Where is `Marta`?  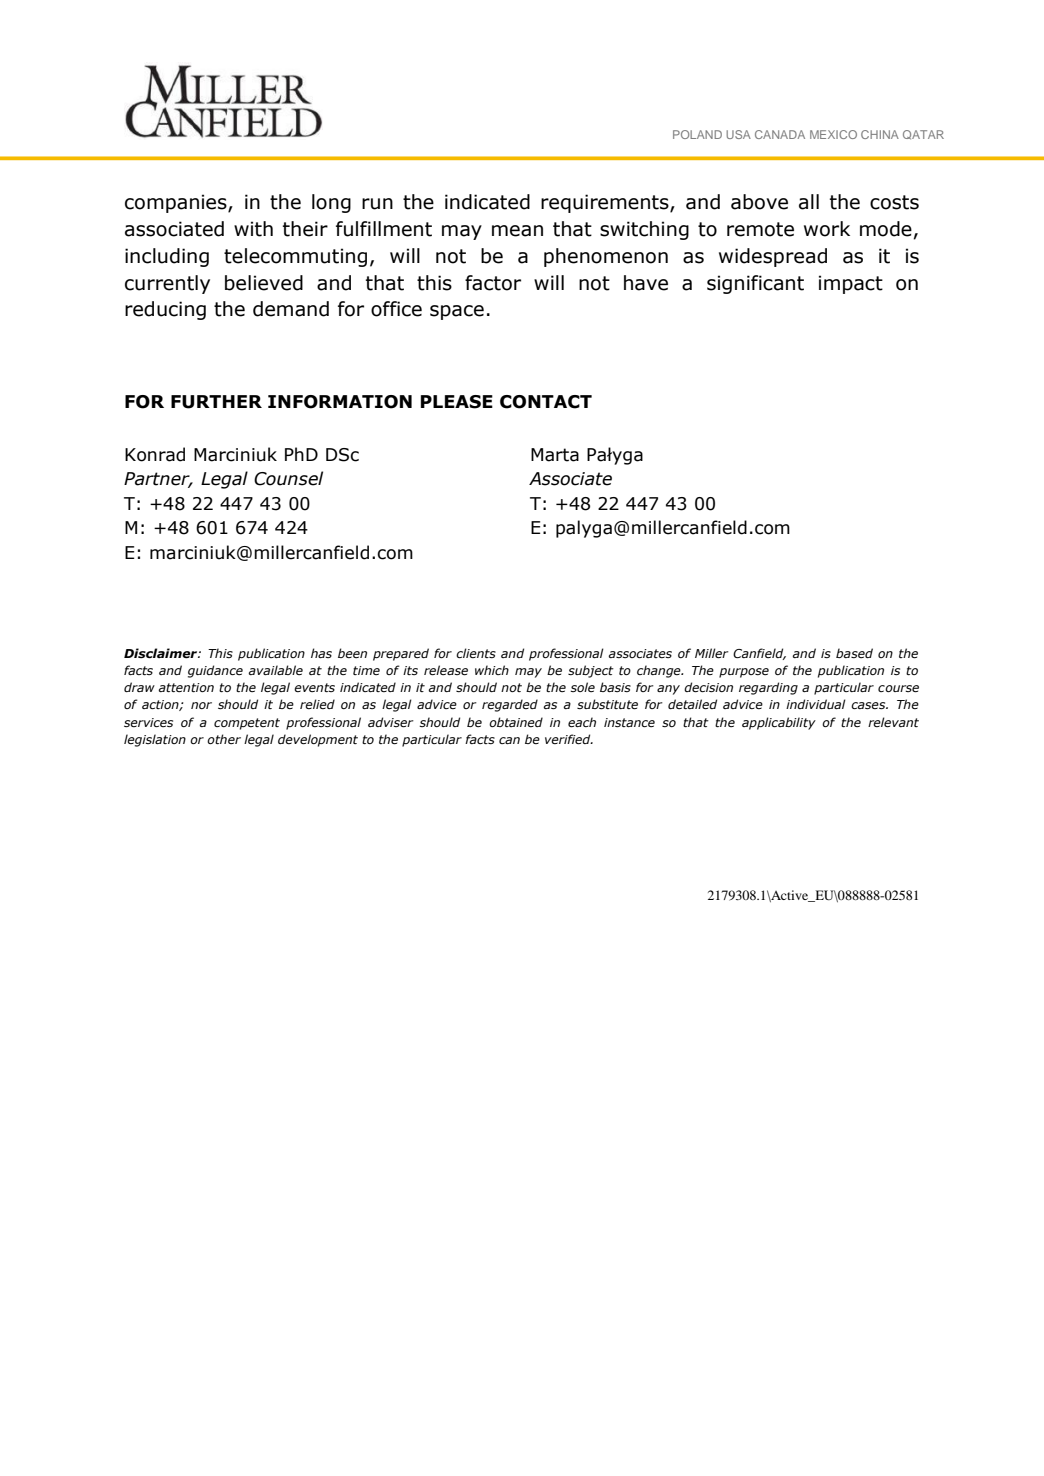 Marta is located at coordinates (555, 455).
